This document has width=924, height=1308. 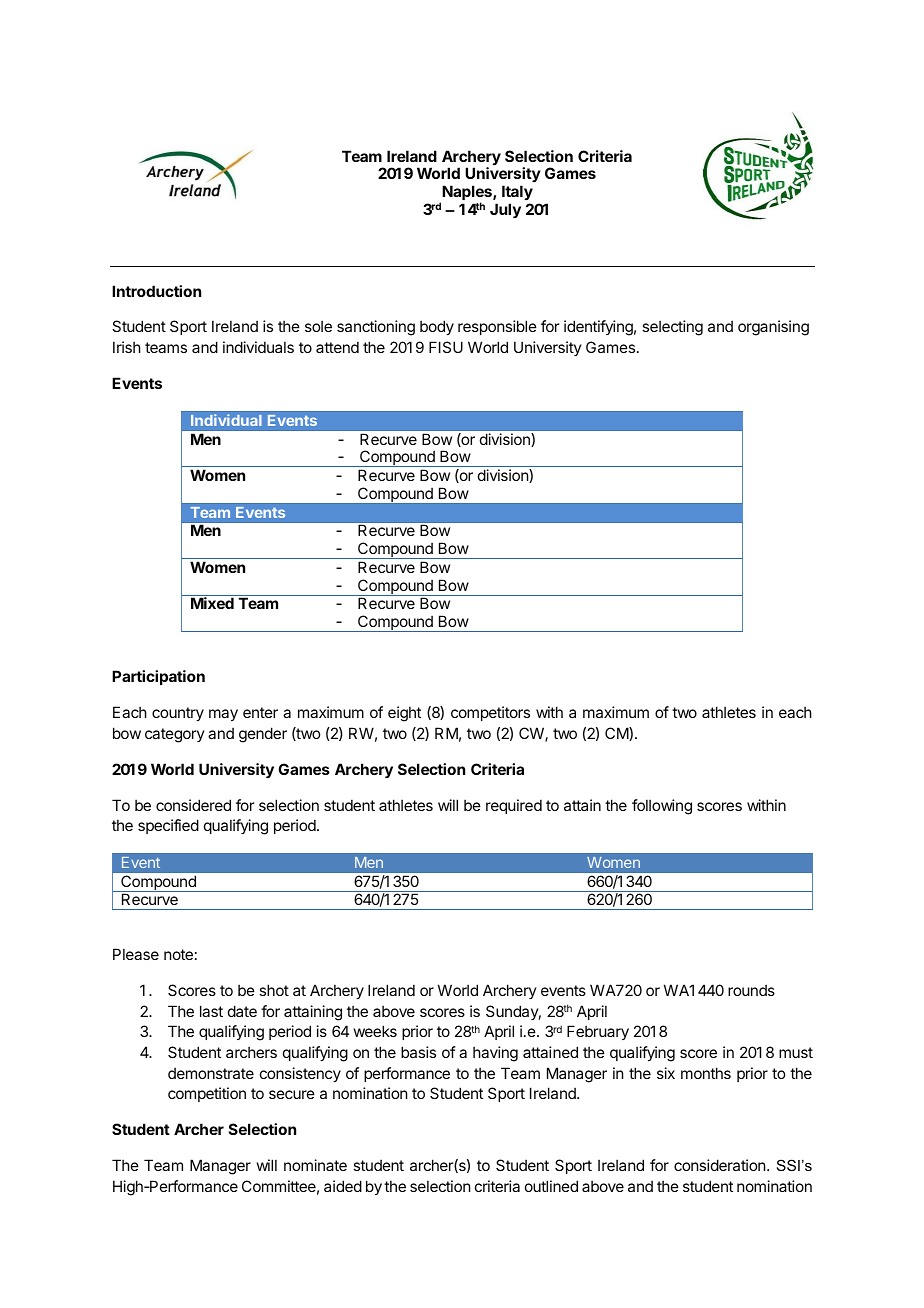 I want to click on July, so click(x=505, y=211).
